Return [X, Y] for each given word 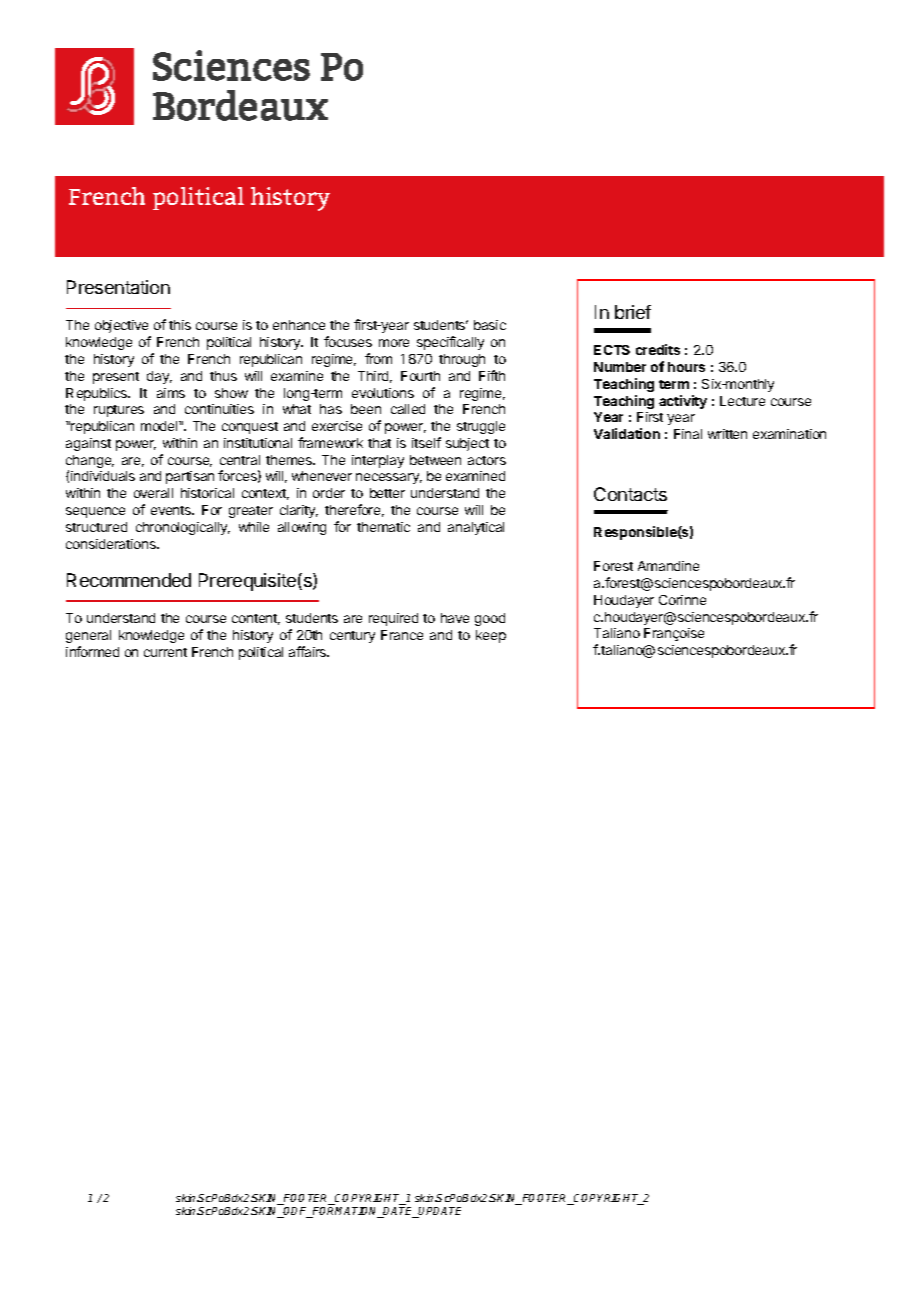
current [165, 652]
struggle [481, 427]
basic [490, 325]
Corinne [682, 600]
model [160, 426]
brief [633, 312]
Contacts [630, 494]
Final [688, 434]
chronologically [183, 528]
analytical [476, 528]
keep [491, 636]
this [180, 325]
